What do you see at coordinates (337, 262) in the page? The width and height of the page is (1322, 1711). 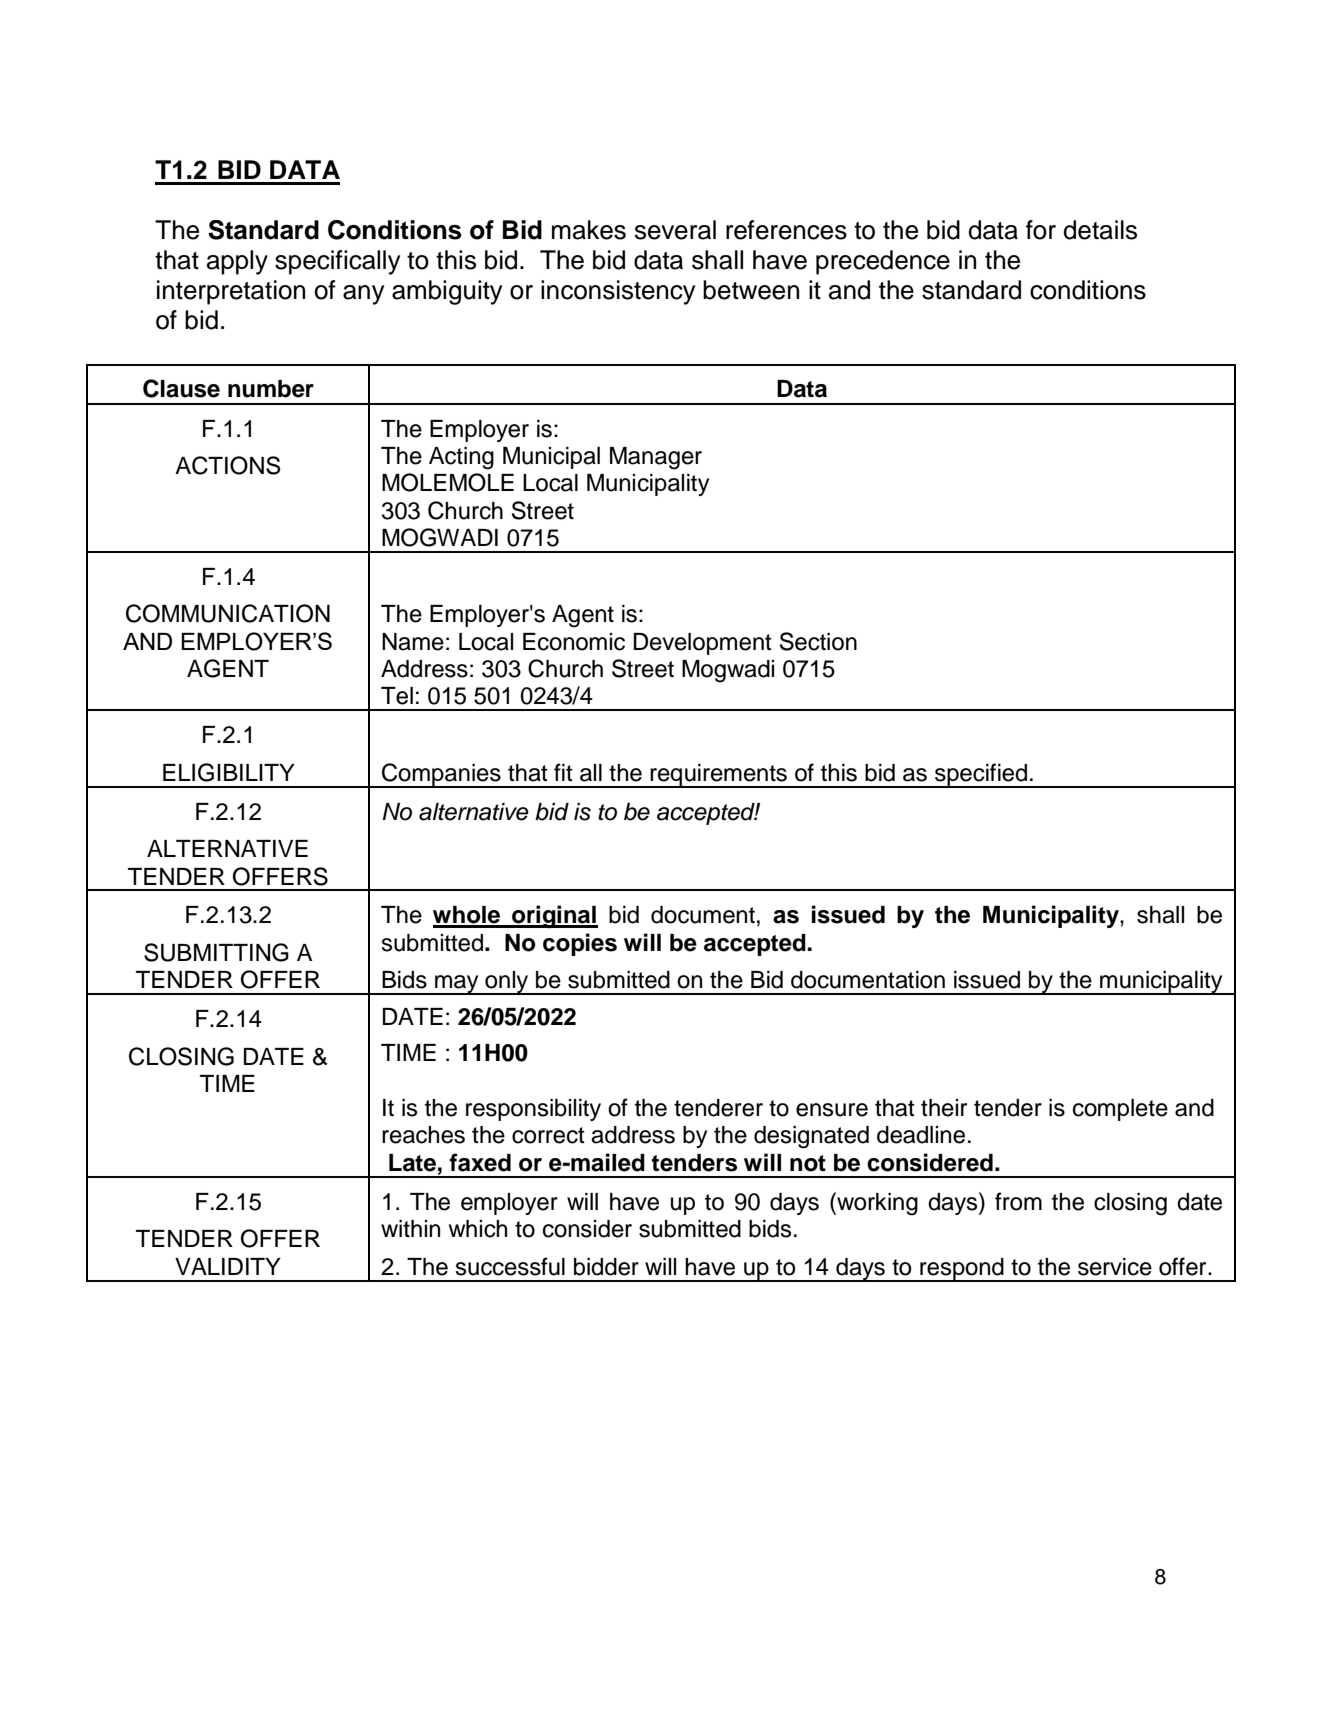 I see `specifically` at bounding box center [337, 262].
